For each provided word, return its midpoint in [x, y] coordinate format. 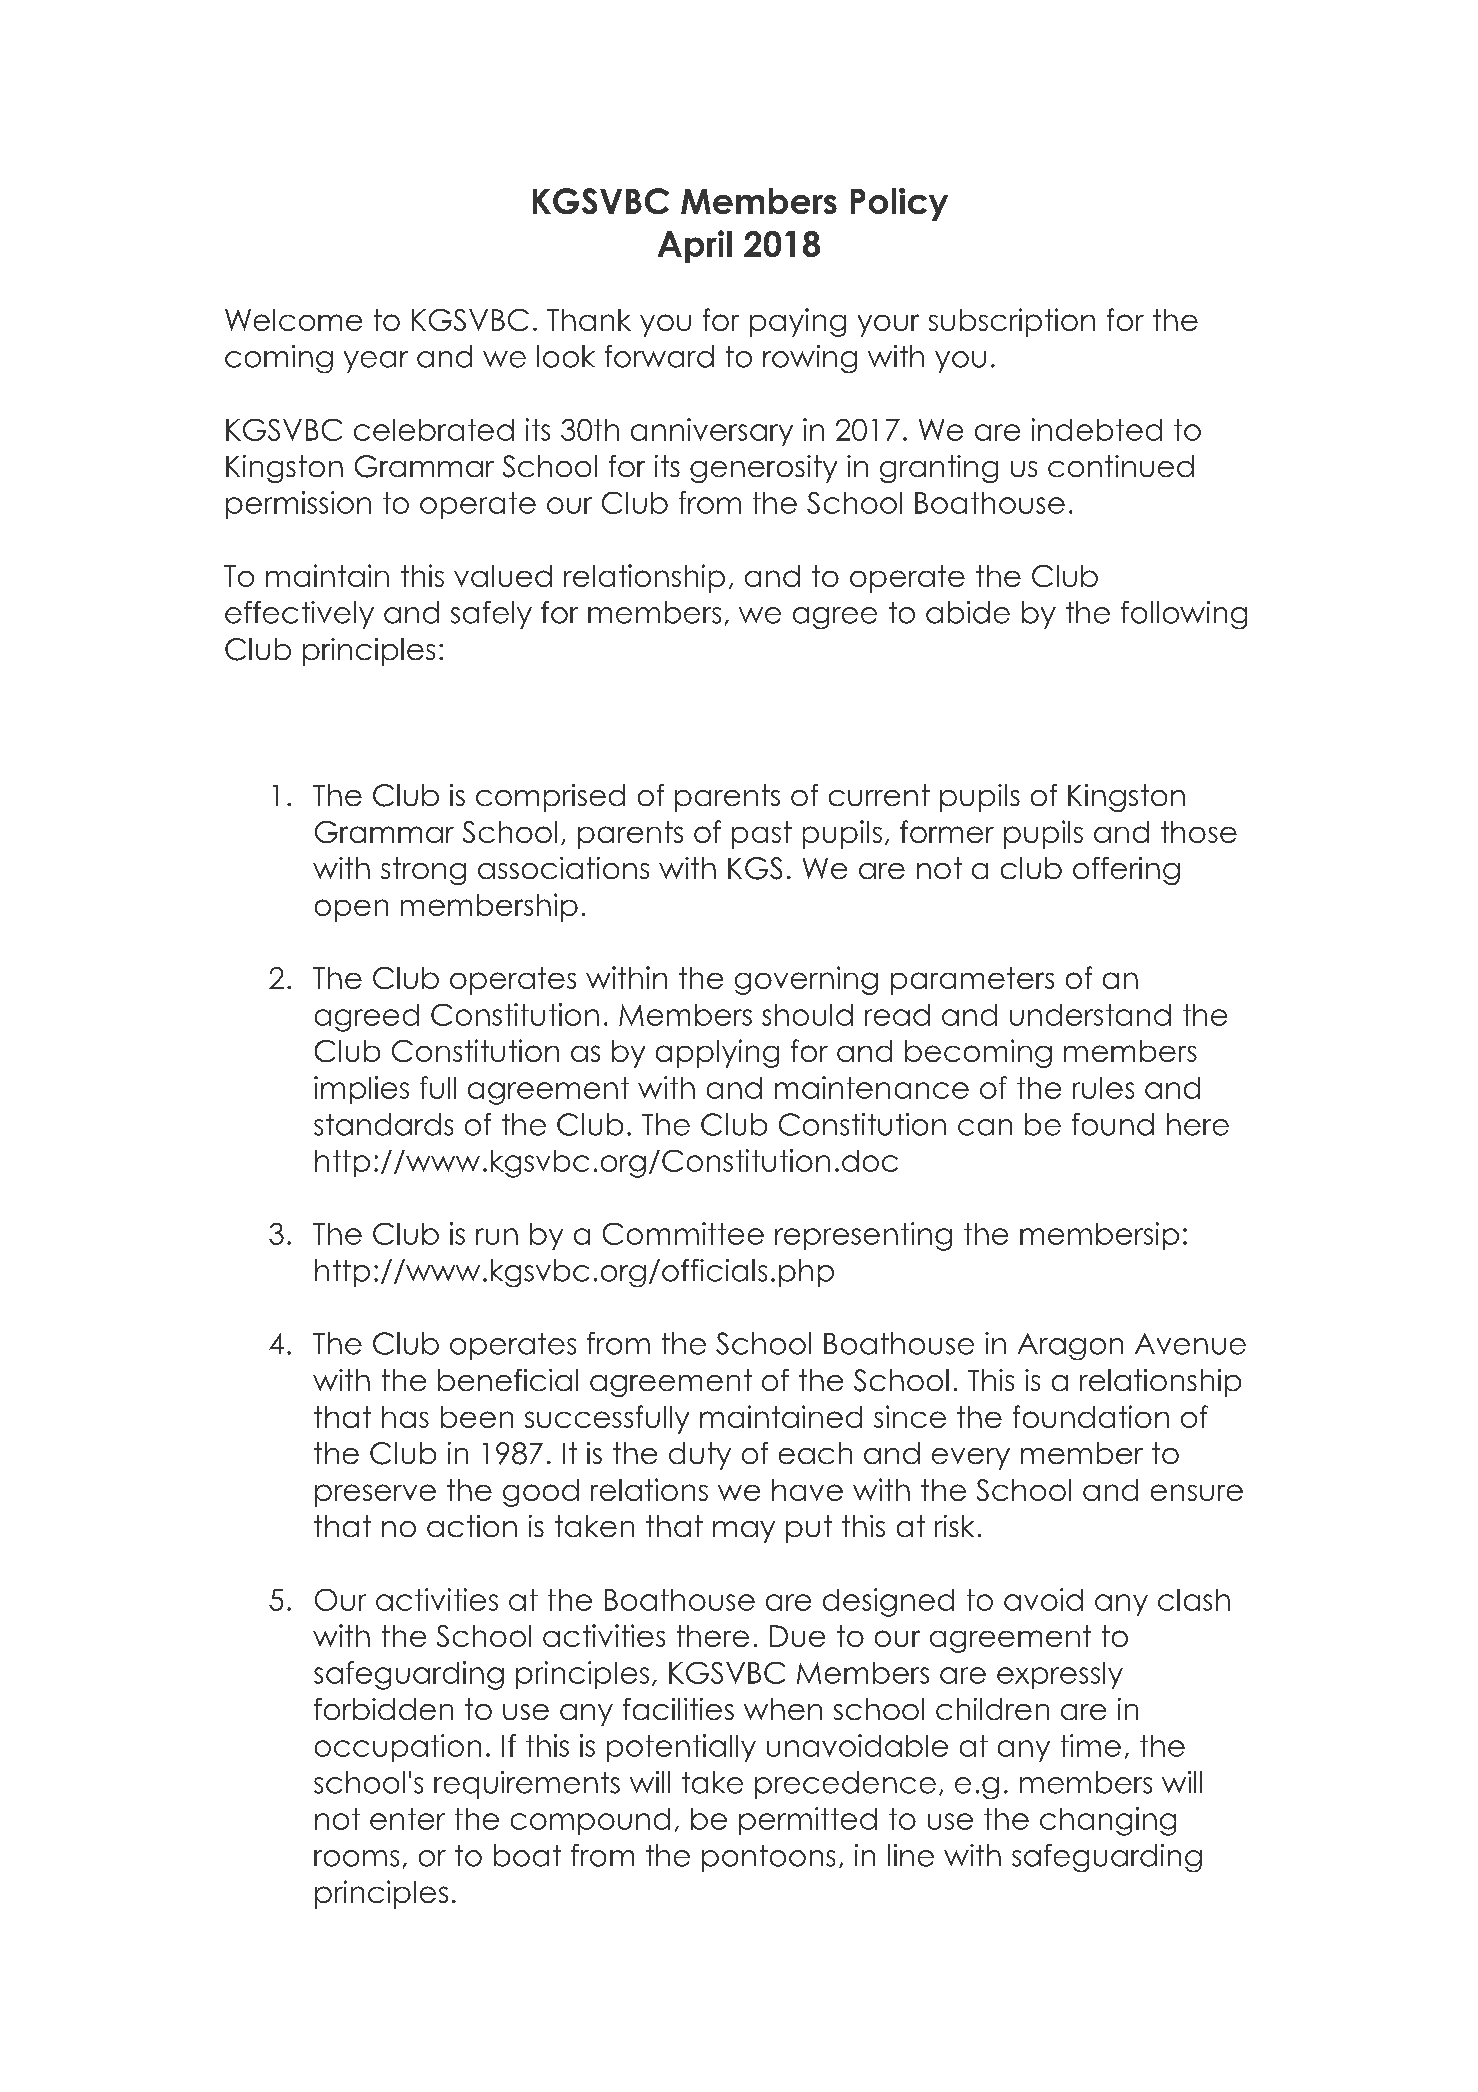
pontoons [768, 1858]
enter [407, 1819]
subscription [1012, 322]
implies [361, 1090]
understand [1090, 1015]
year [376, 362]
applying [717, 1053]
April [695, 246]
